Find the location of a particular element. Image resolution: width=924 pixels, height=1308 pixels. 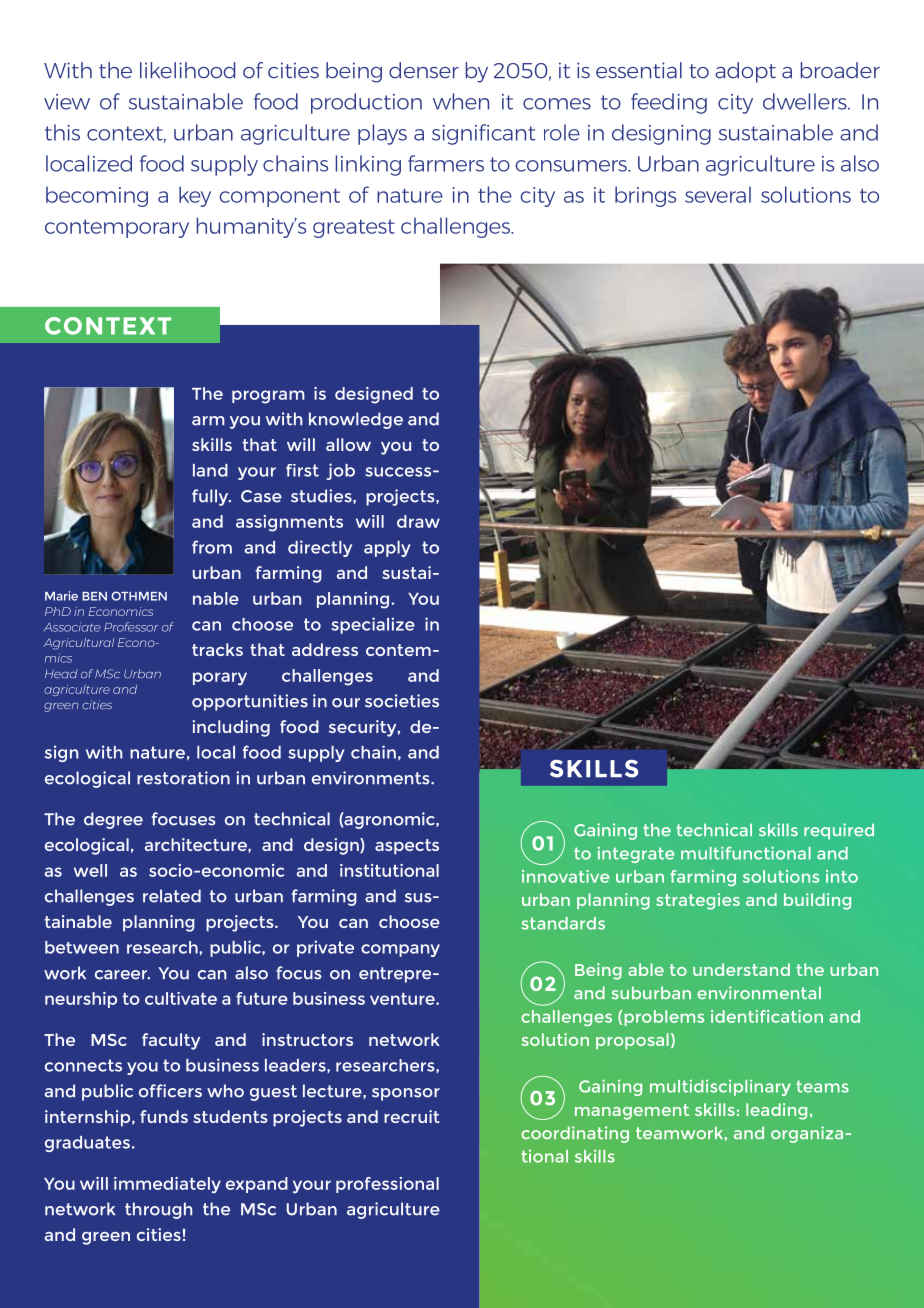

required is located at coordinates (839, 831).
